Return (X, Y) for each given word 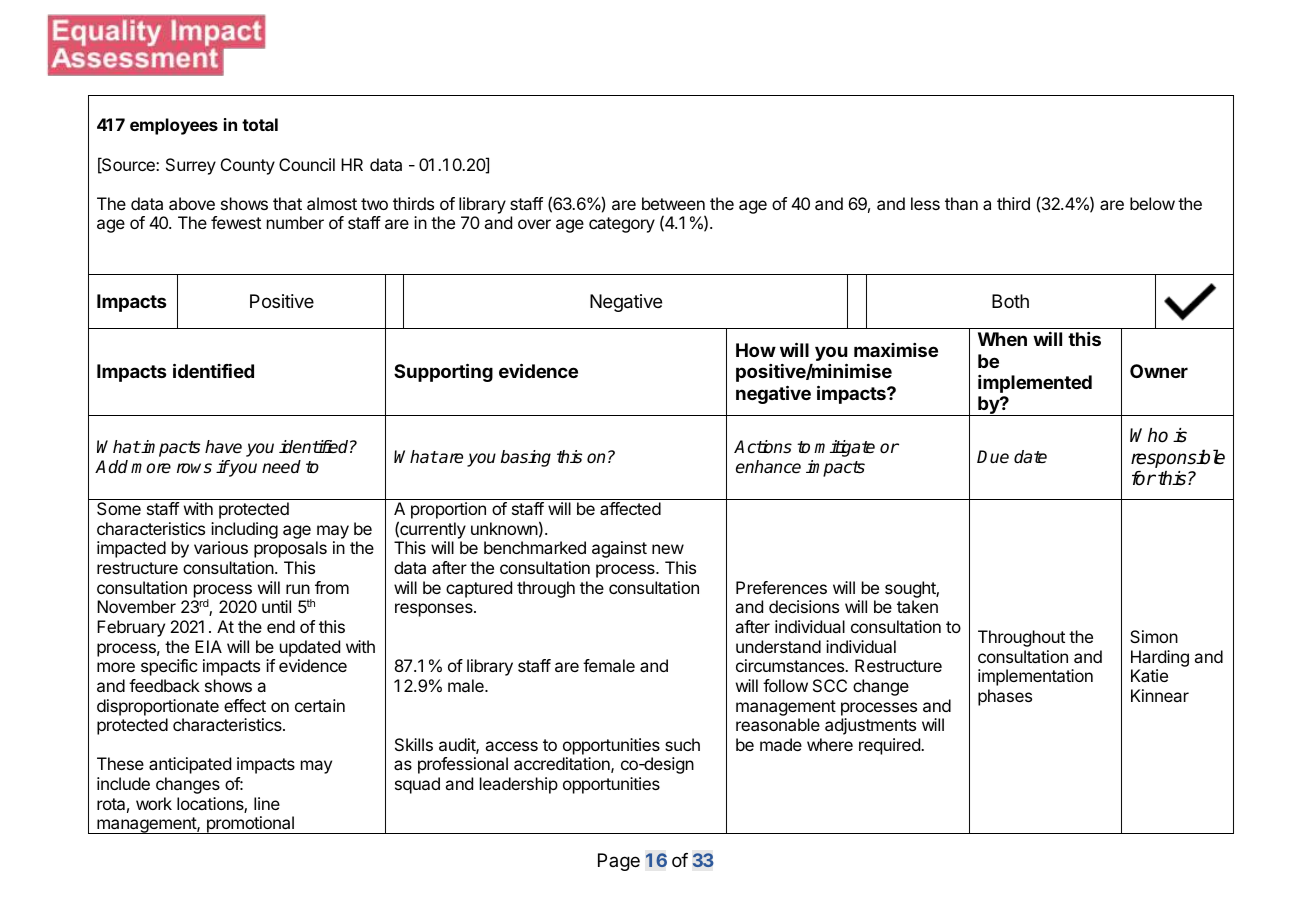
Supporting (443, 372)
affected (630, 508)
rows (194, 468)
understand (778, 646)
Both (1010, 301)
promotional (250, 825)
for (1144, 478)
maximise (896, 350)
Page (619, 862)
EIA (208, 646)
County (248, 166)
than (961, 203)
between (673, 203)
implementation (1035, 677)
